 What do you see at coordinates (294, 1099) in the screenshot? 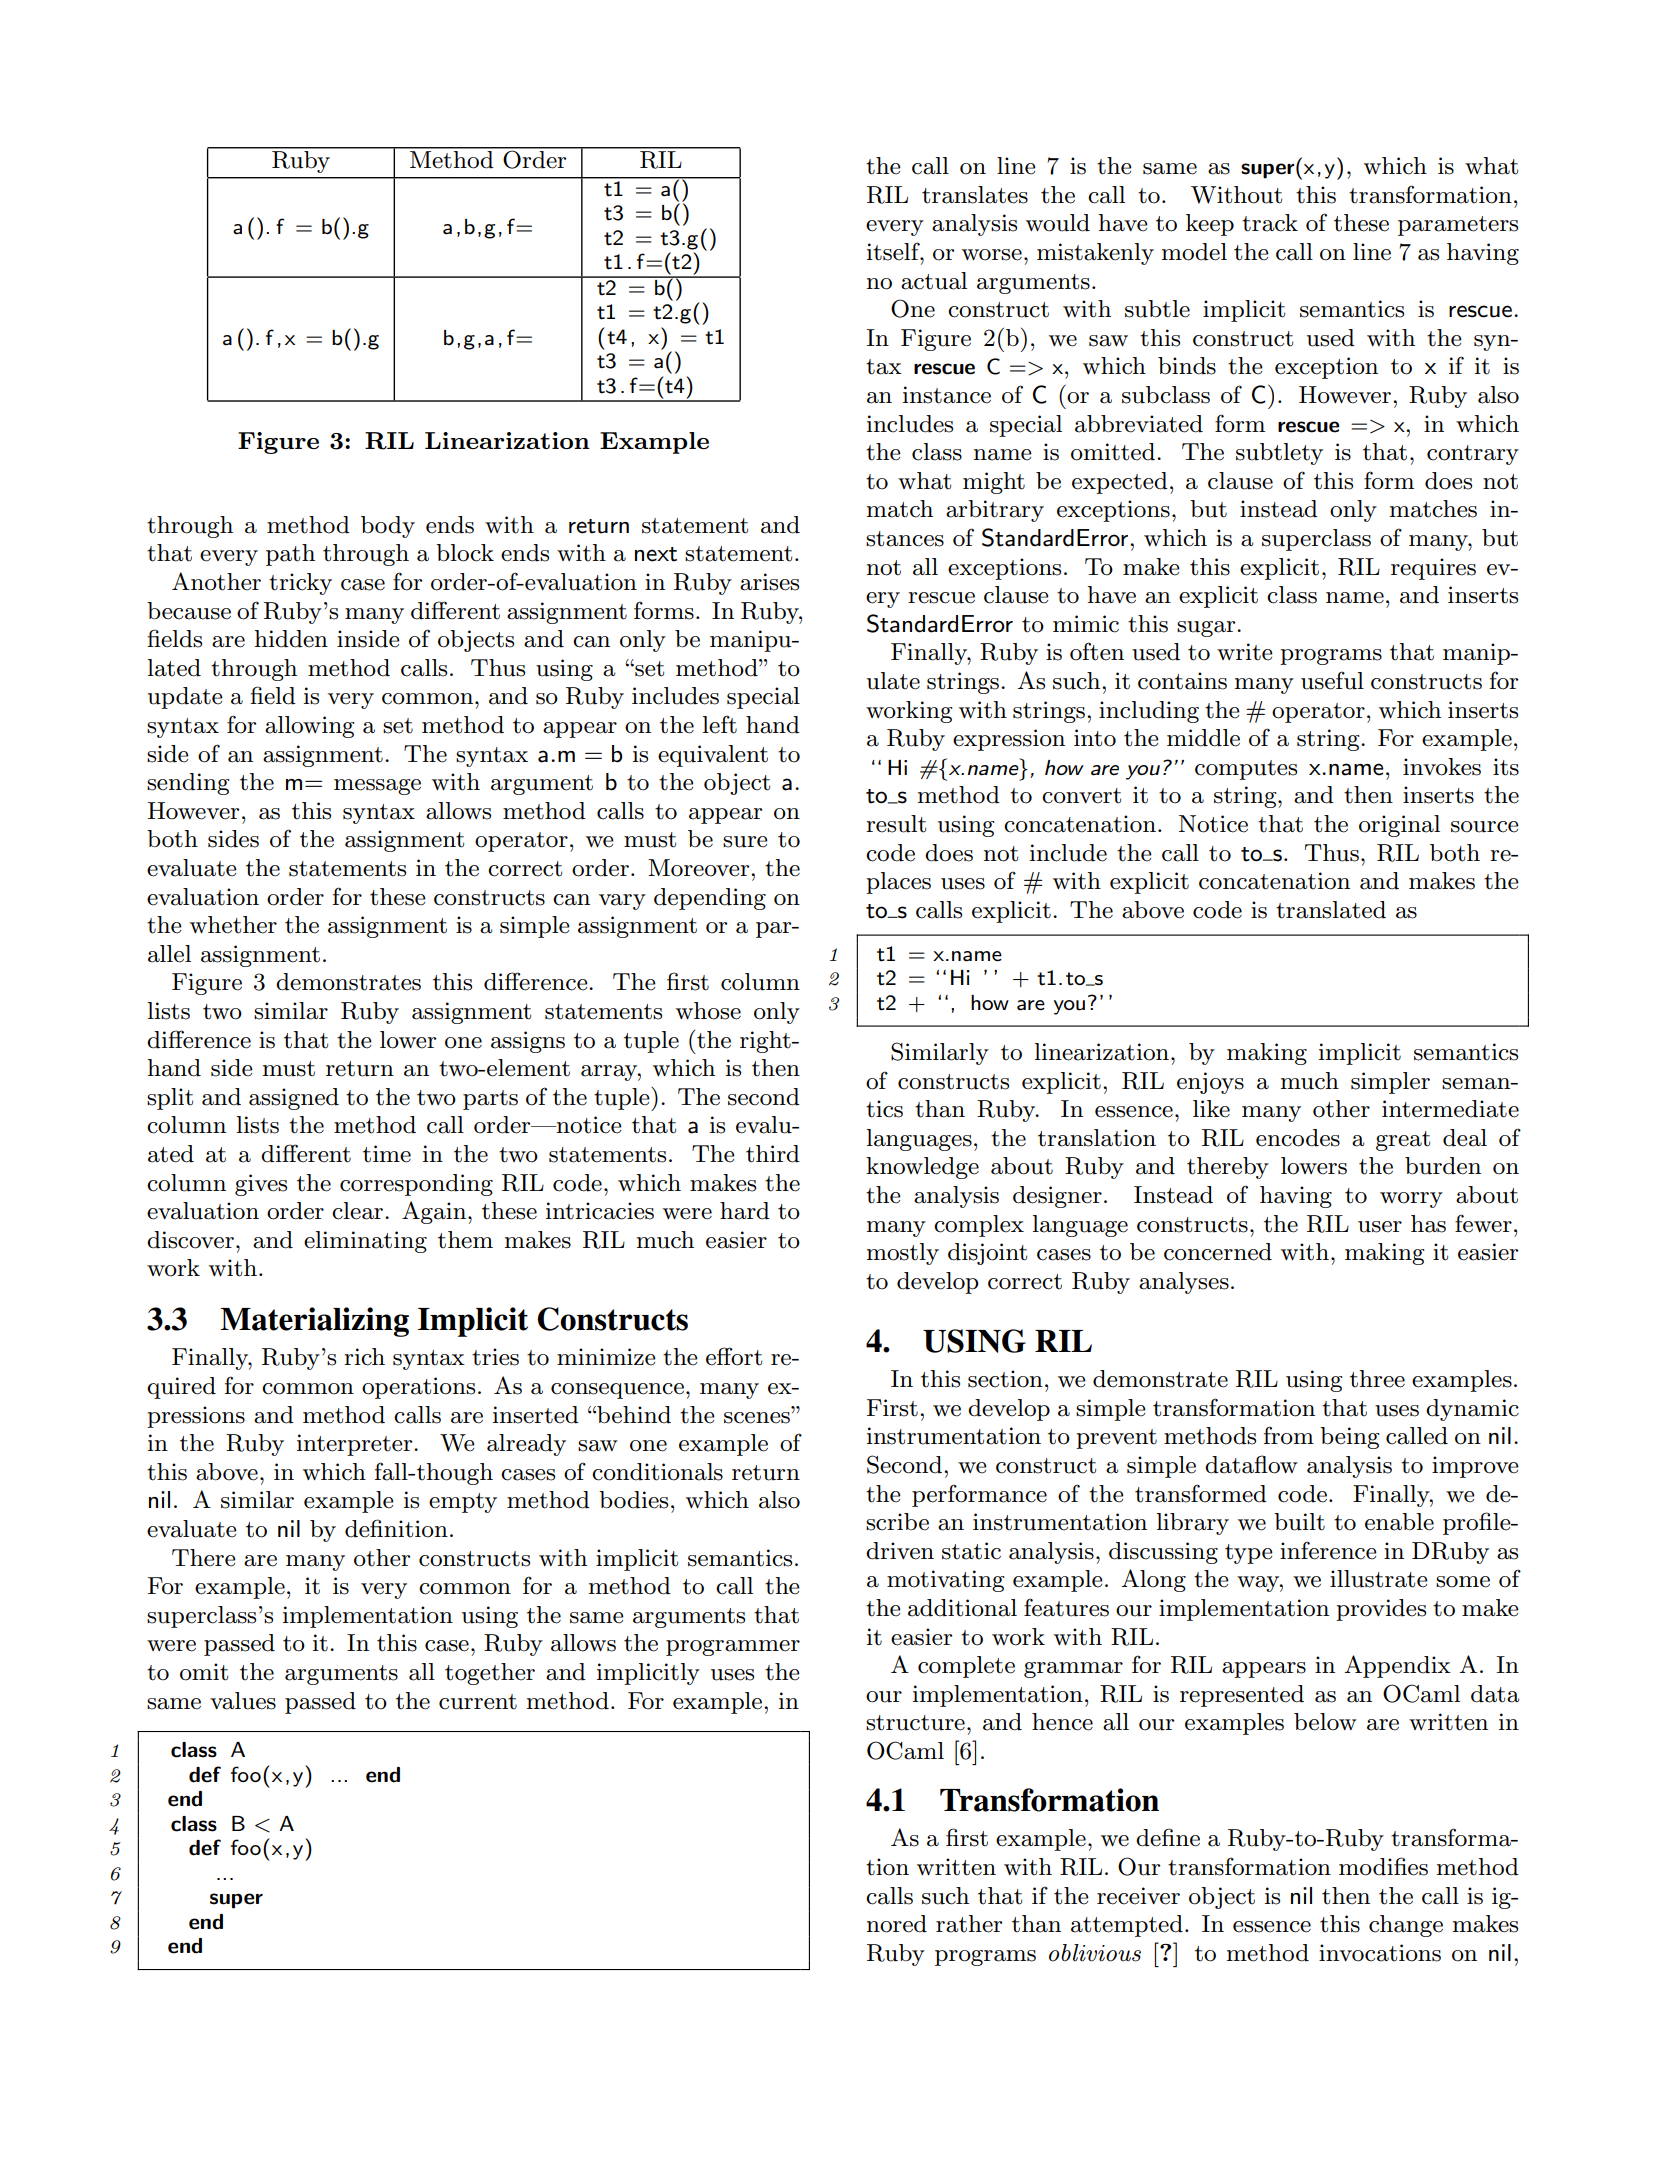
I see `assigned` at bounding box center [294, 1099].
